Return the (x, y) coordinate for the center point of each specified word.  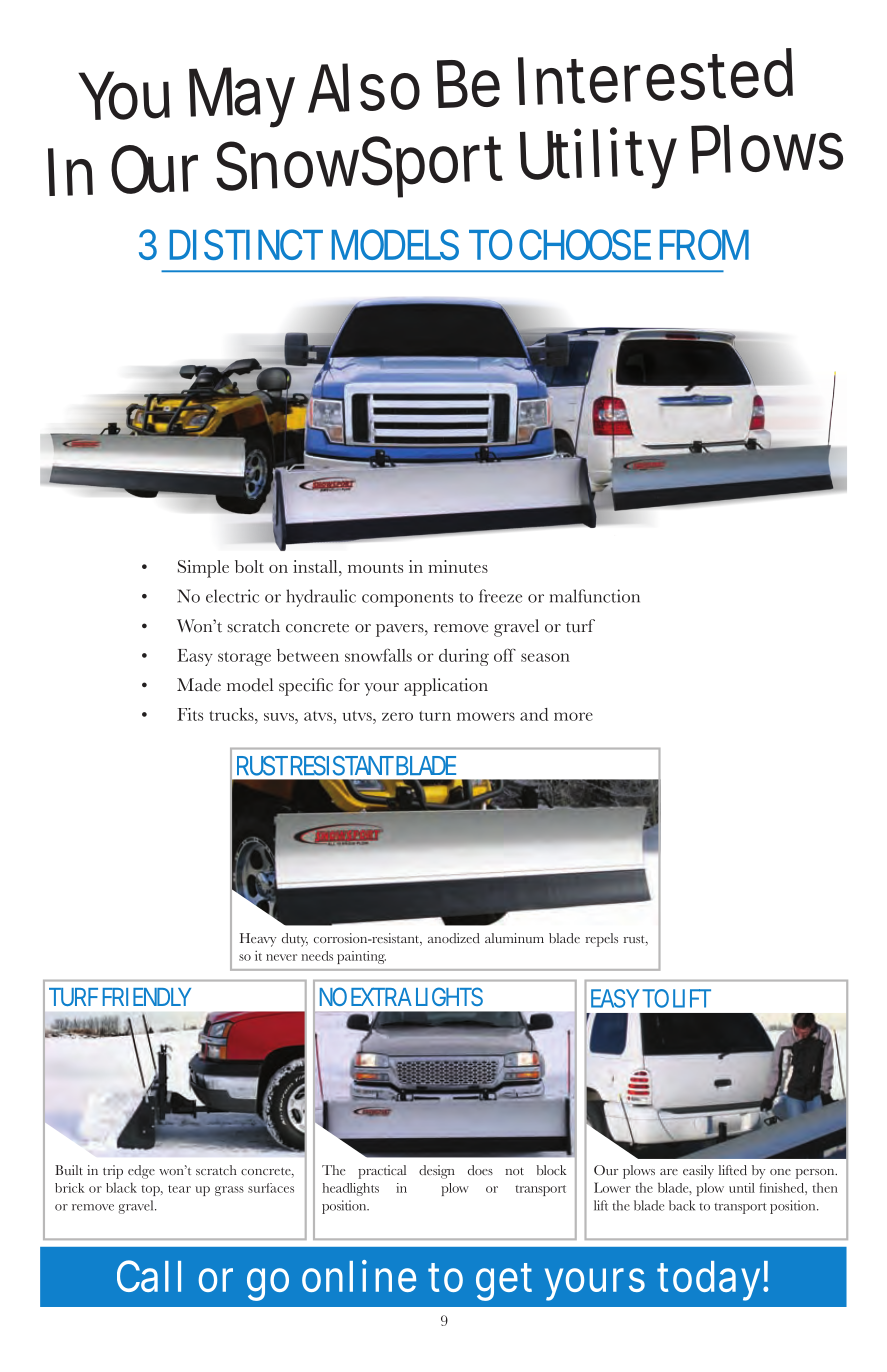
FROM (704, 244)
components (407, 599)
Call (149, 1276)
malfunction (595, 596)
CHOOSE (585, 244)
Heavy (258, 940)
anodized (454, 938)
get (504, 1282)
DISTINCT (246, 244)
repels (602, 940)
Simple (203, 569)
